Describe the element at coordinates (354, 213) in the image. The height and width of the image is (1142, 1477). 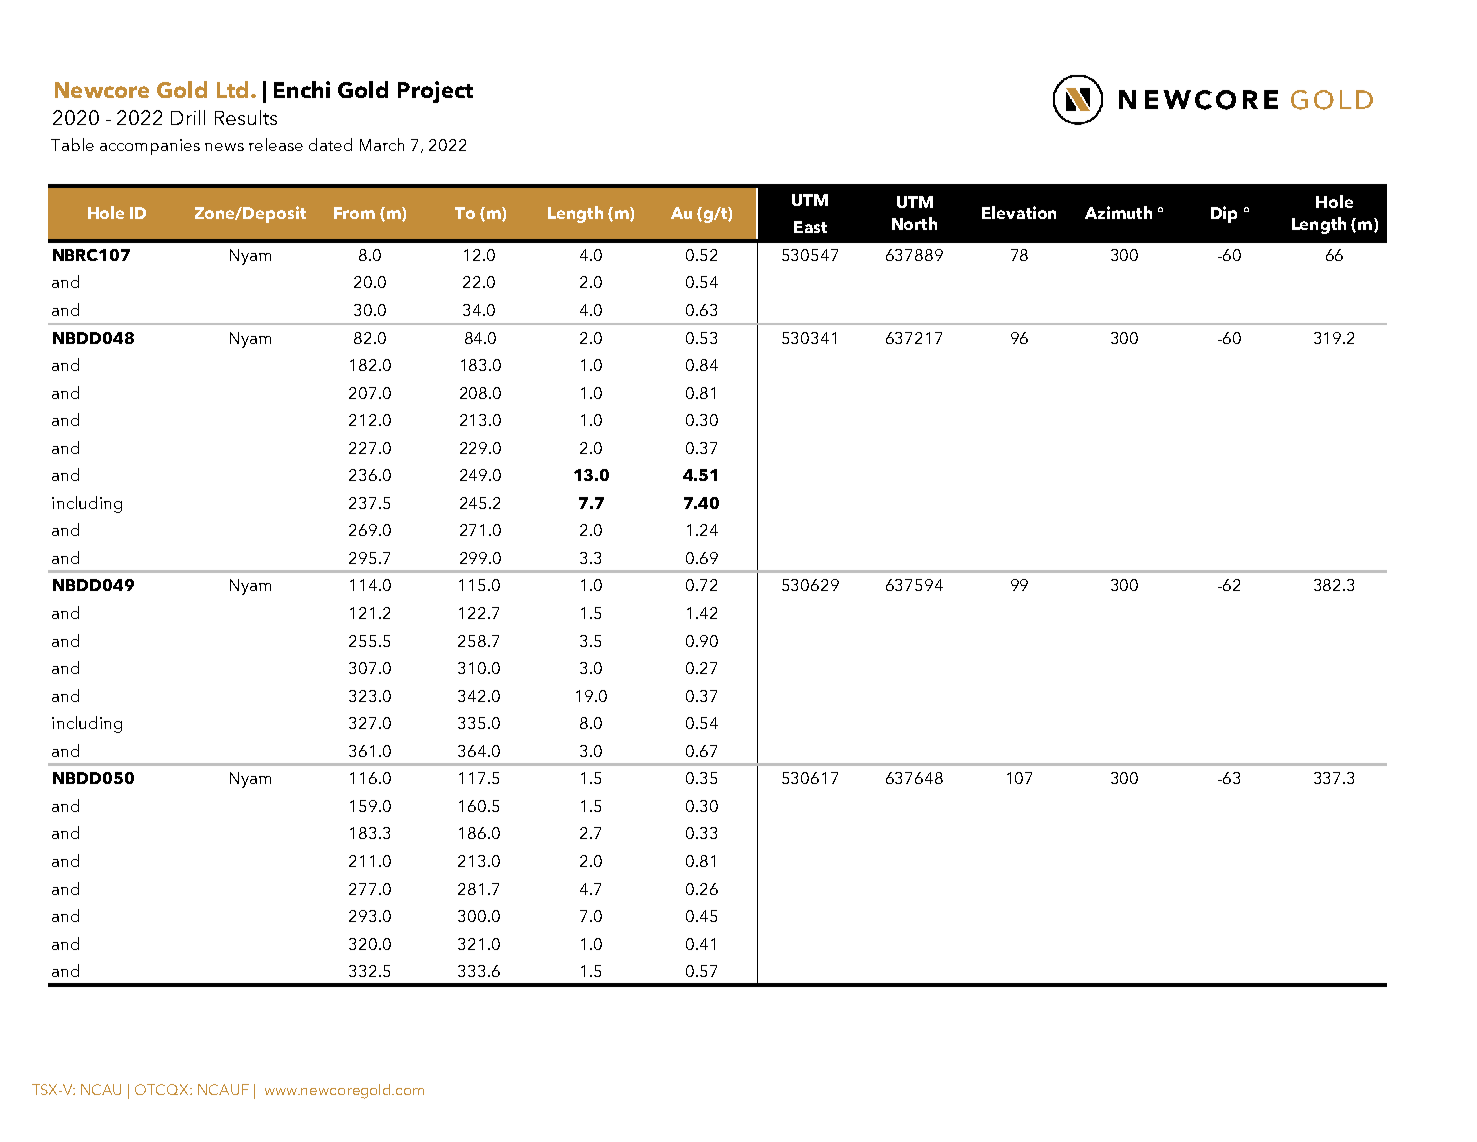
I see `From` at that location.
